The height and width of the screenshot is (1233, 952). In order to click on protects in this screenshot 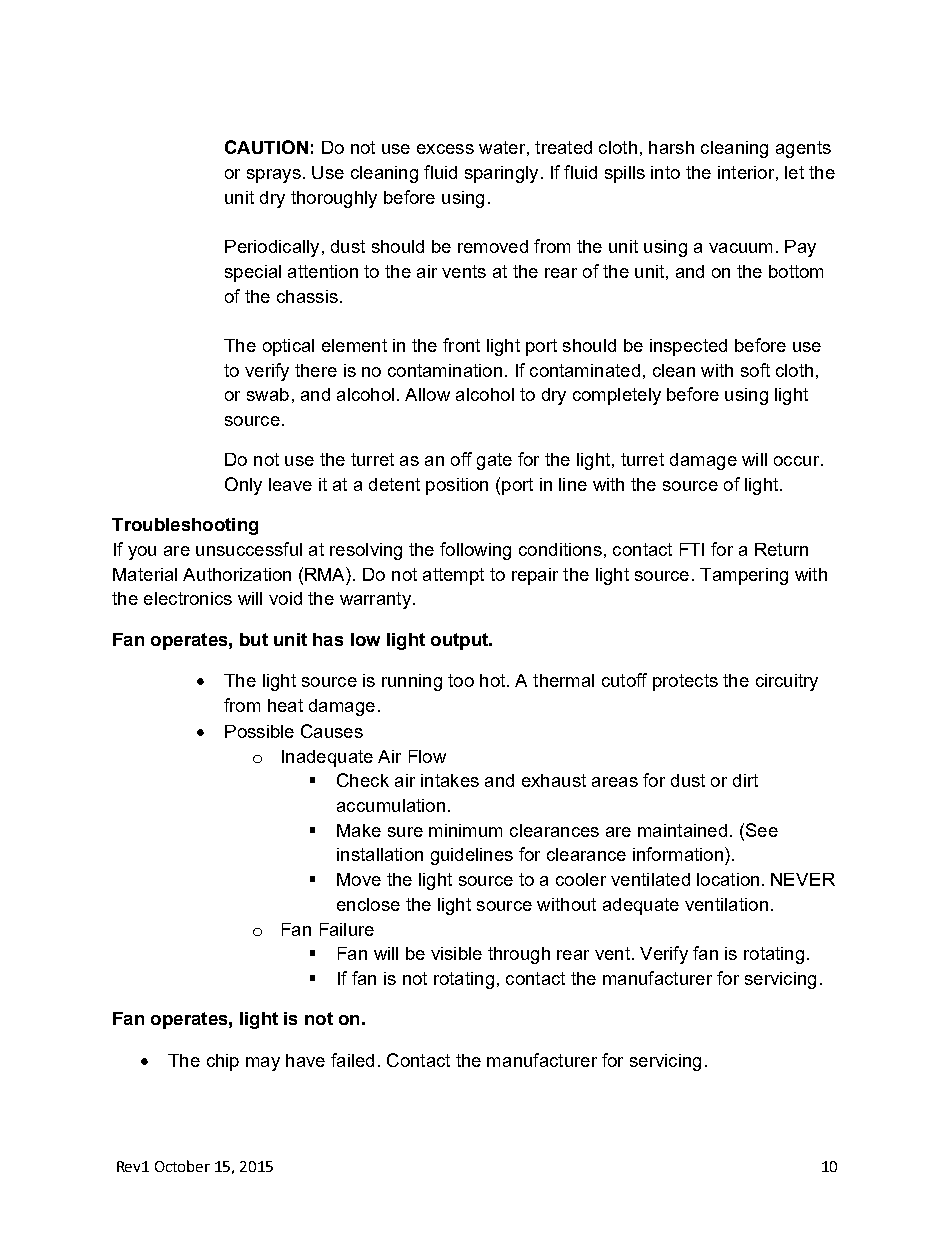, I will do `click(685, 682)`.
